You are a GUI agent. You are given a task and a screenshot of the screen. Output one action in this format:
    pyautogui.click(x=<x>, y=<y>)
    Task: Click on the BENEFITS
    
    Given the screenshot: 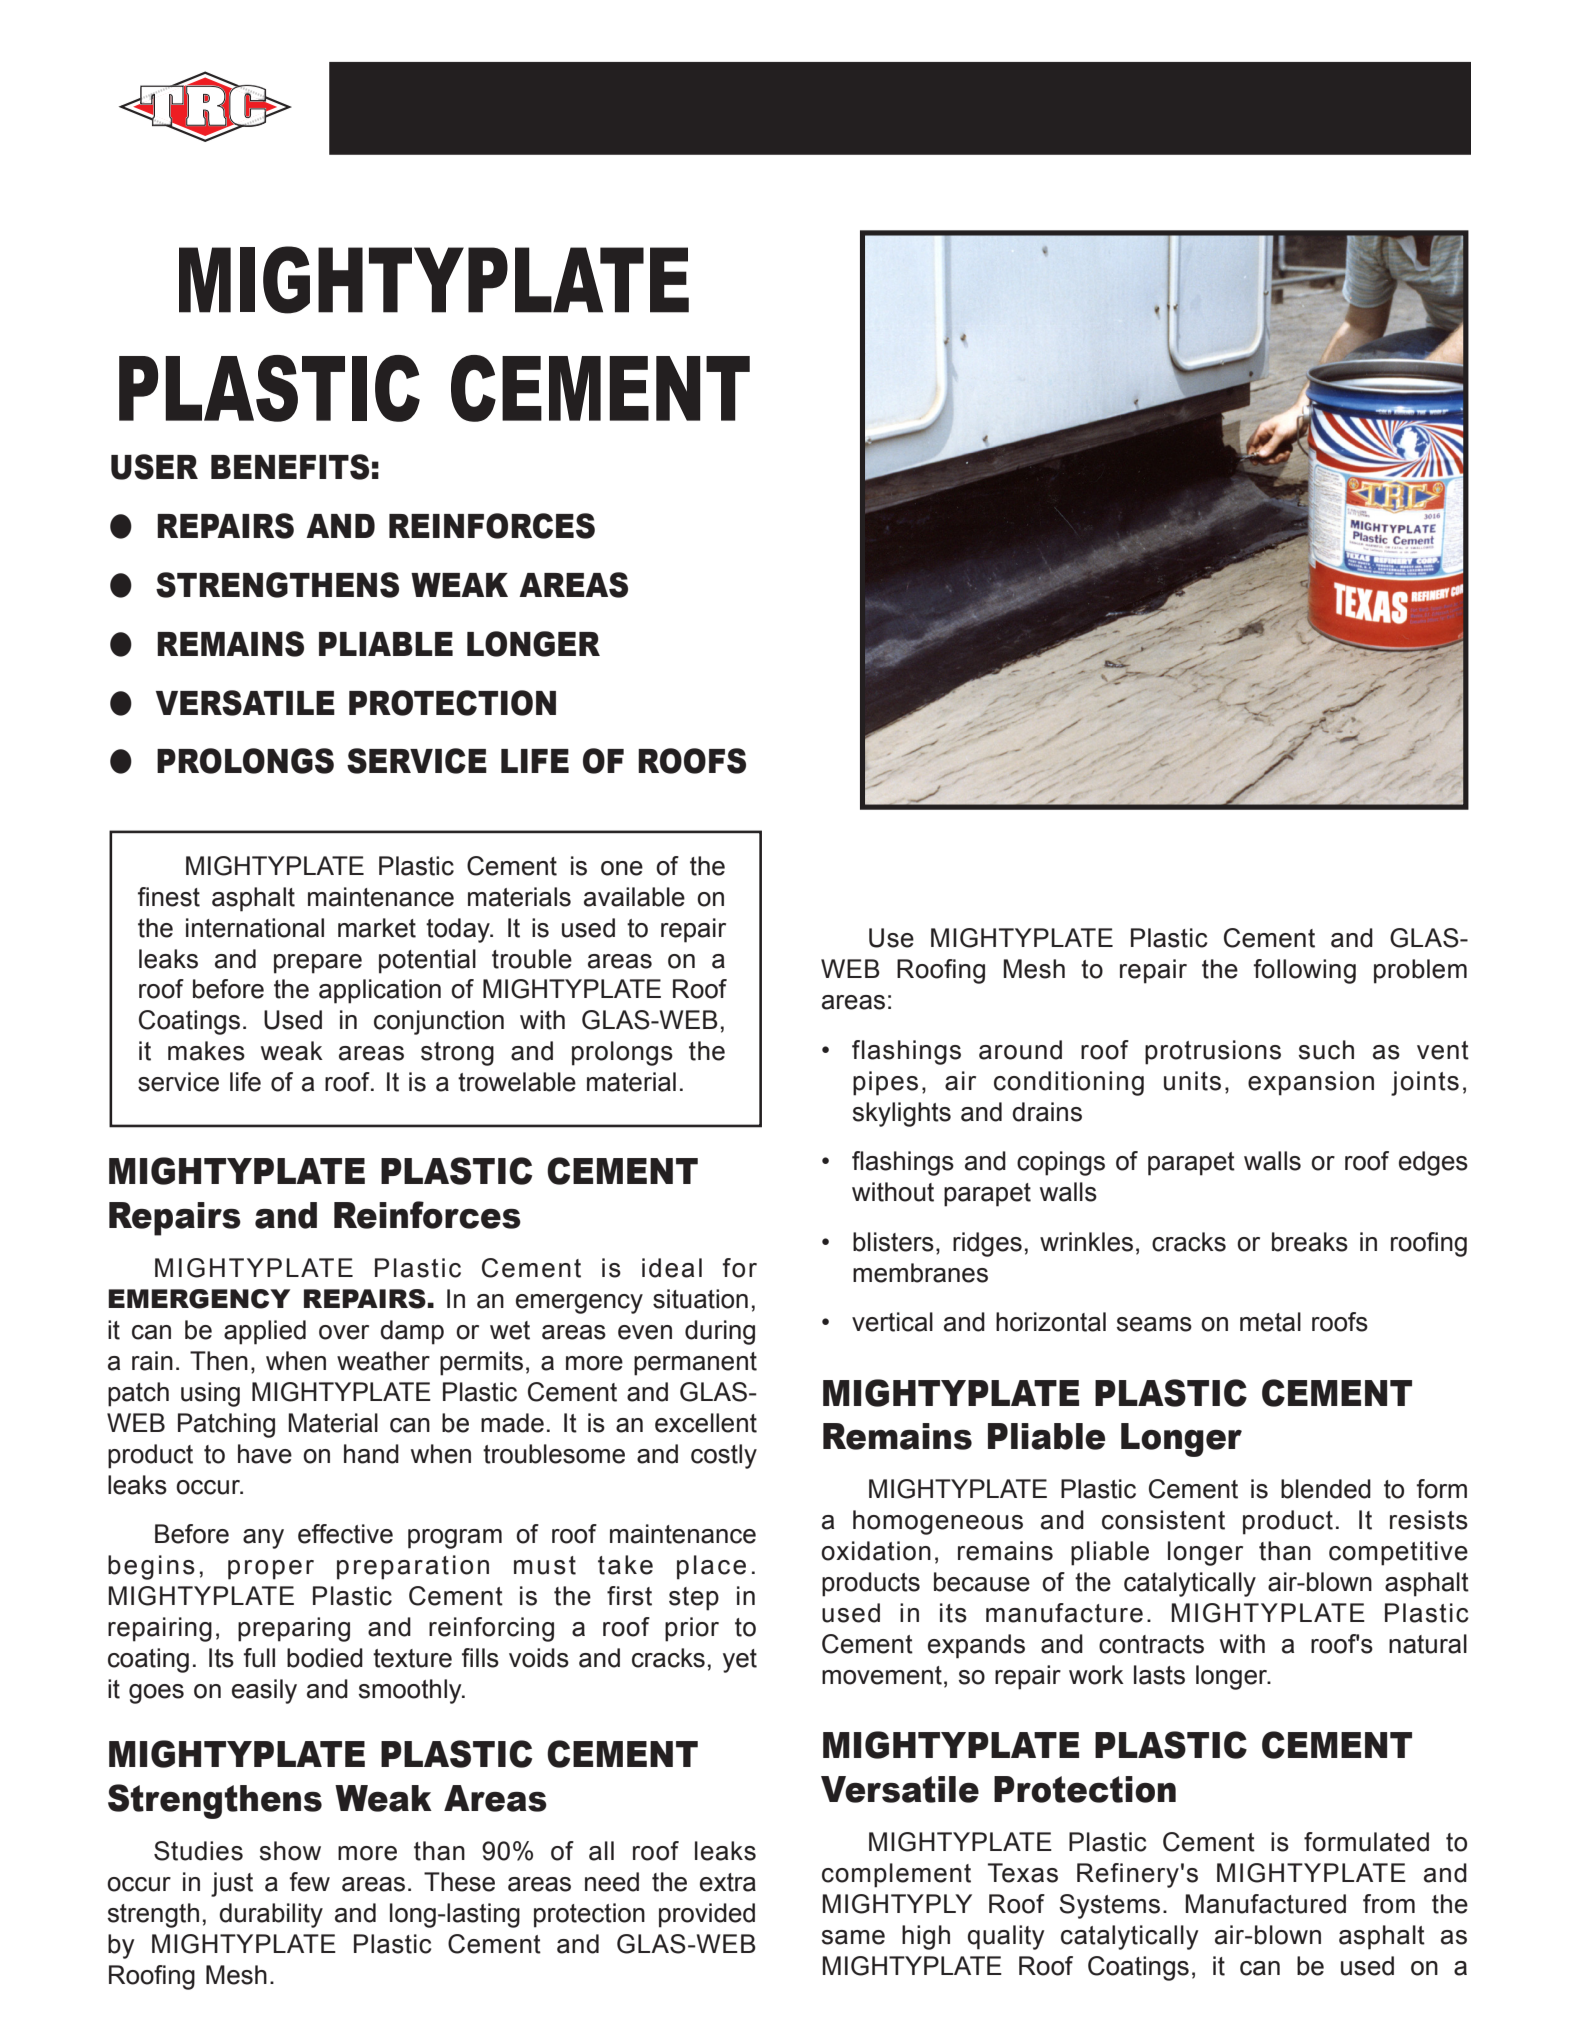 What is the action you would take?
    pyautogui.click(x=290, y=467)
